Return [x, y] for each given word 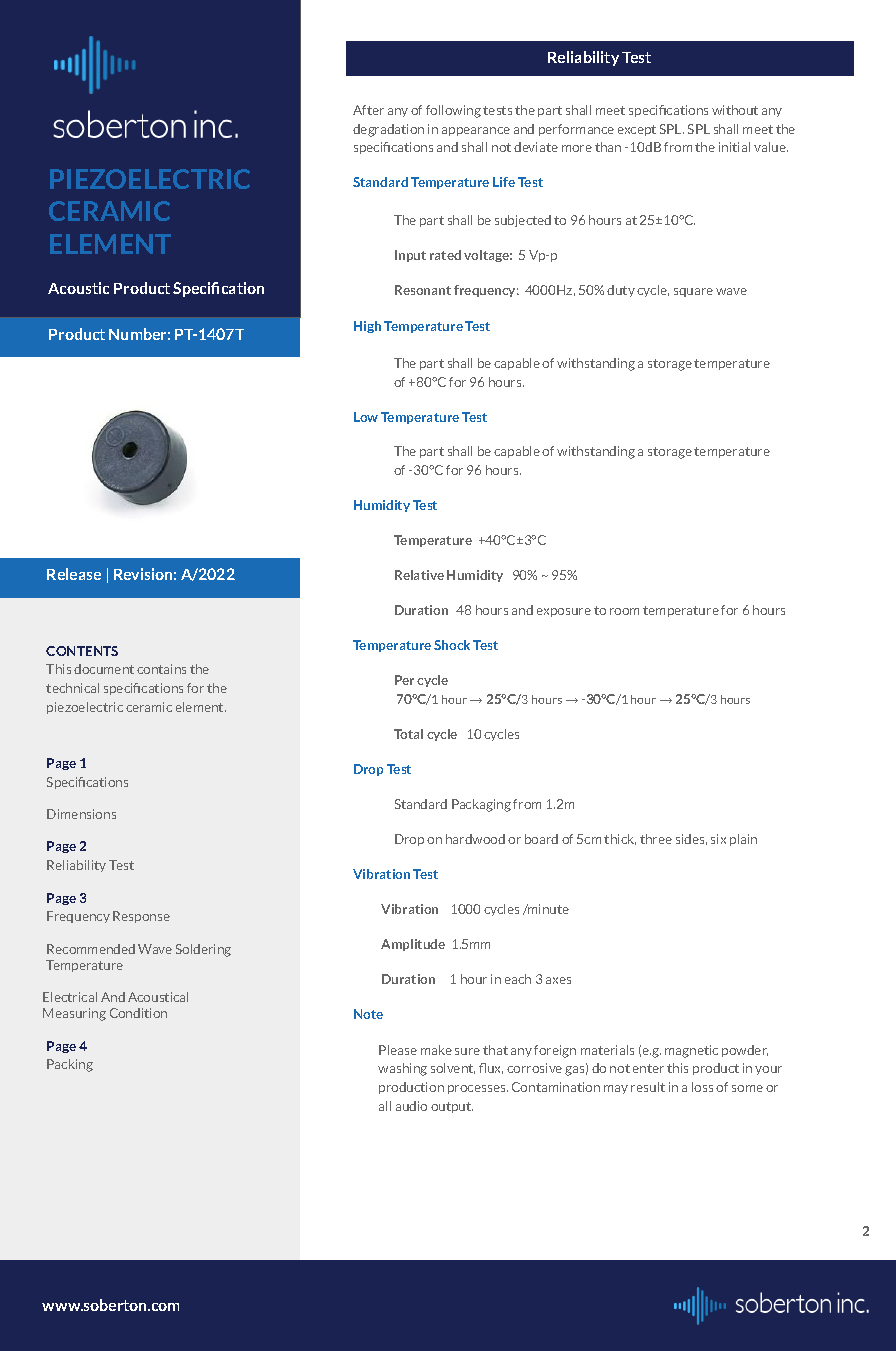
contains [161, 669]
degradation [388, 130]
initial [734, 147]
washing [402, 1069]
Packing [70, 1065]
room [624, 611]
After [368, 110]
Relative [419, 575]
